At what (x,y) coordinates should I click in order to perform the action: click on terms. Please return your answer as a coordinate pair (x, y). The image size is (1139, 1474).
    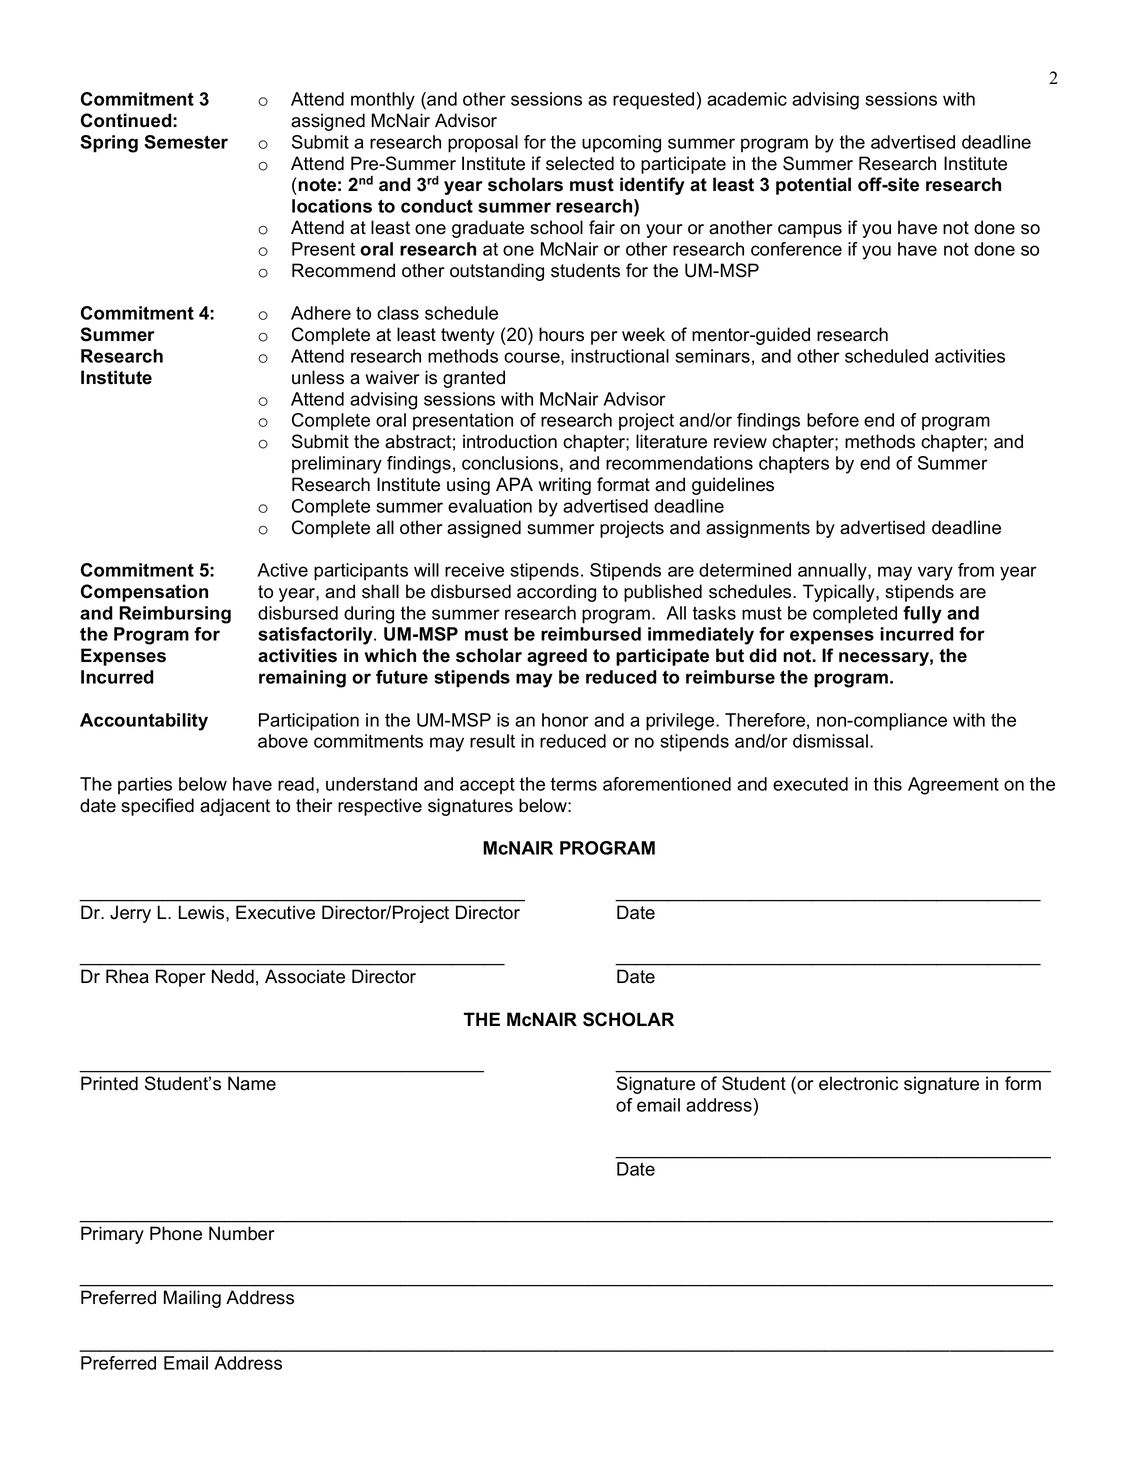
    Looking at the image, I should click on (573, 784).
